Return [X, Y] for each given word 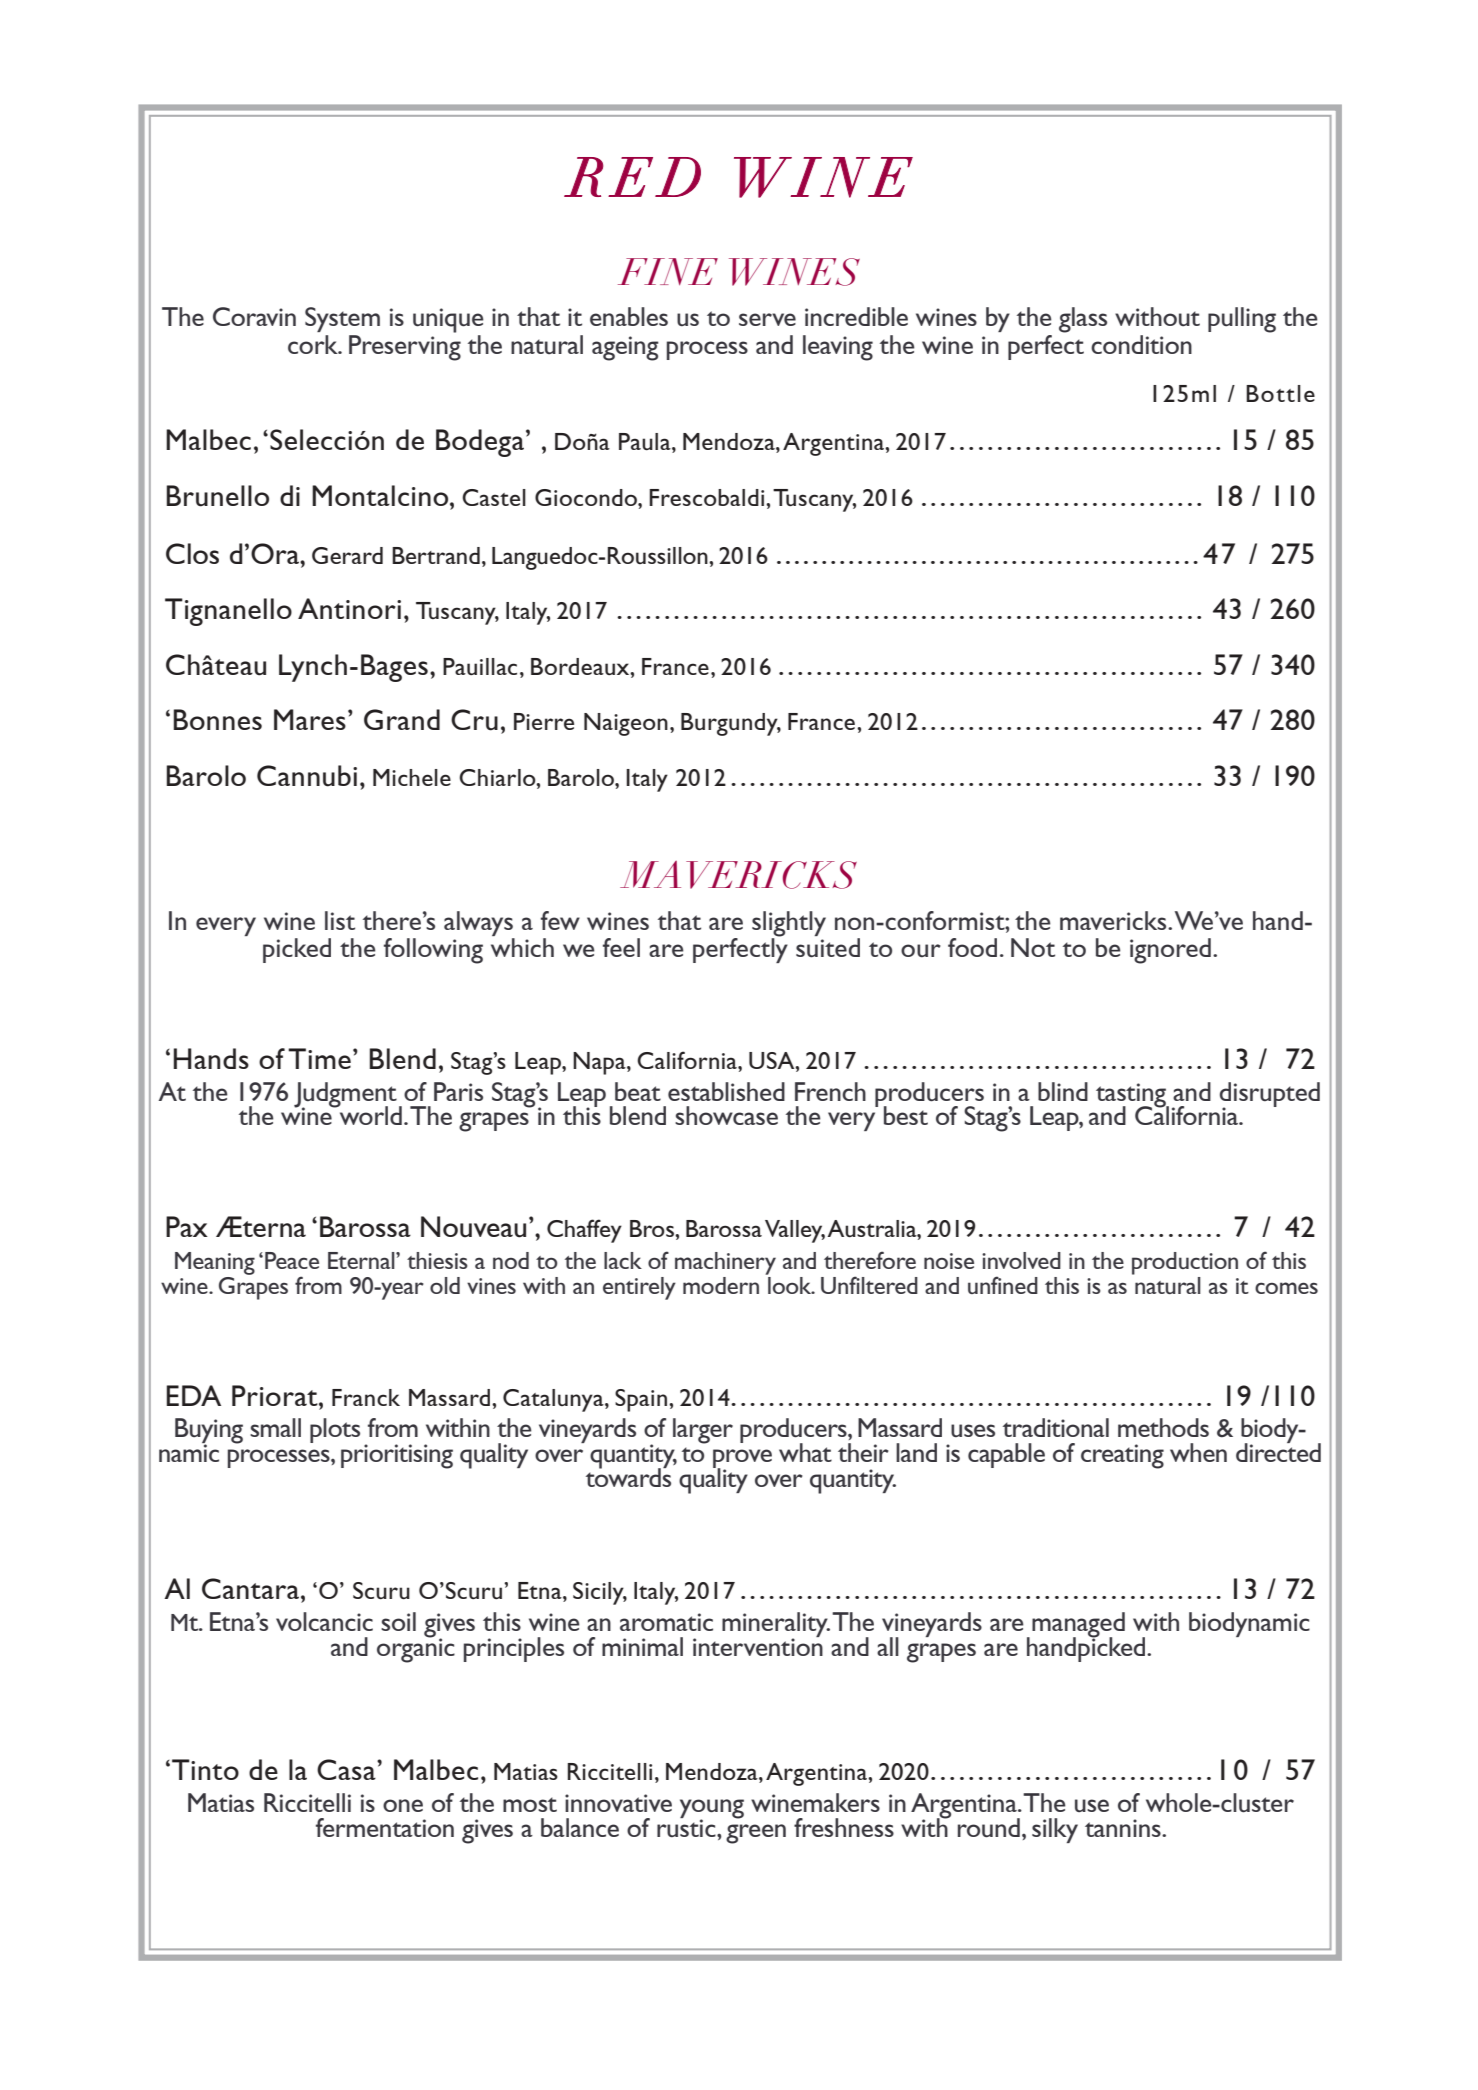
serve [767, 319]
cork [314, 344]
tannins [1124, 1828]
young [712, 1810]
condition [1141, 344]
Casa [347, 1769]
